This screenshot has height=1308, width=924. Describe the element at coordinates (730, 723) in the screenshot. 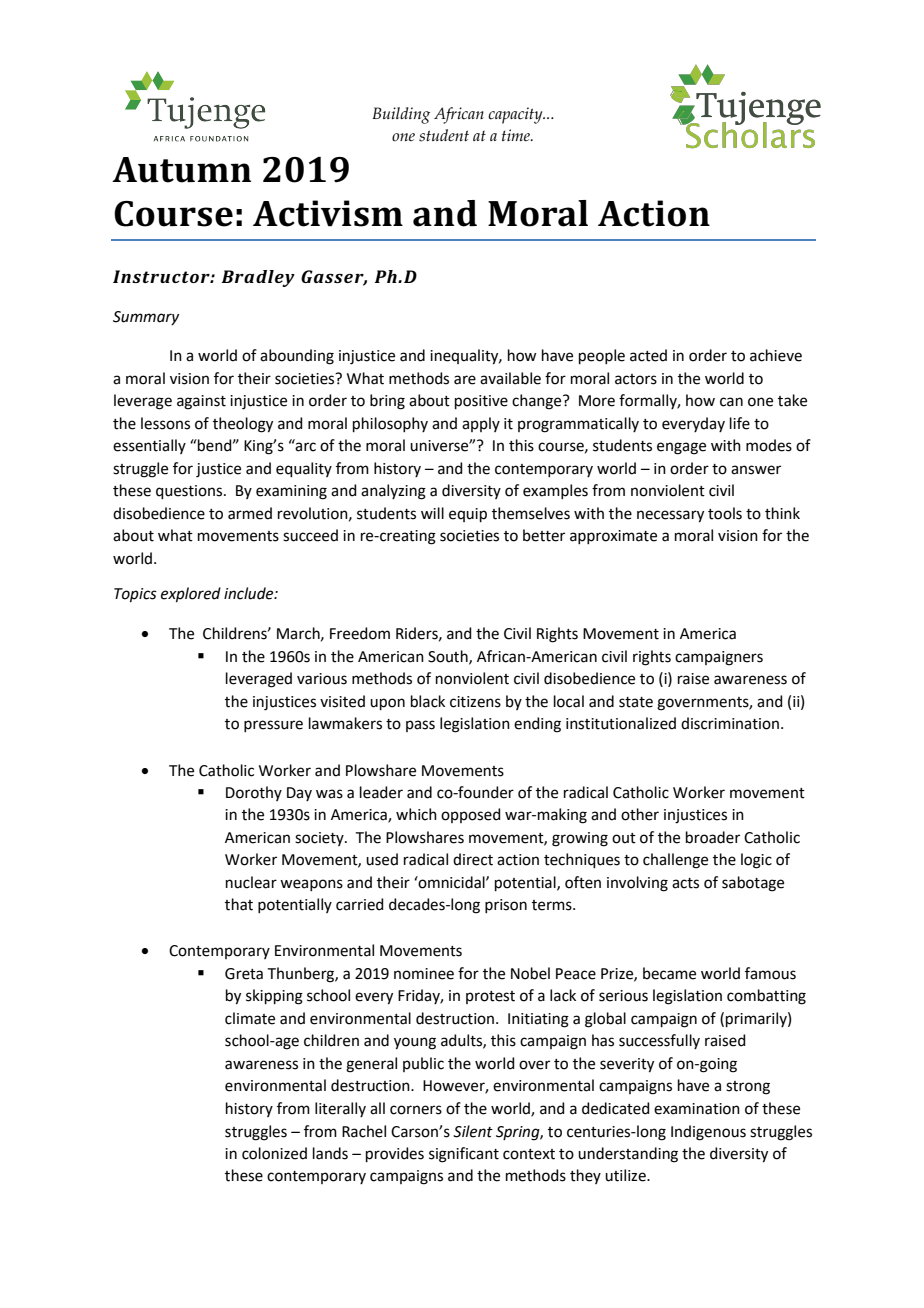

I see `discrimination` at that location.
